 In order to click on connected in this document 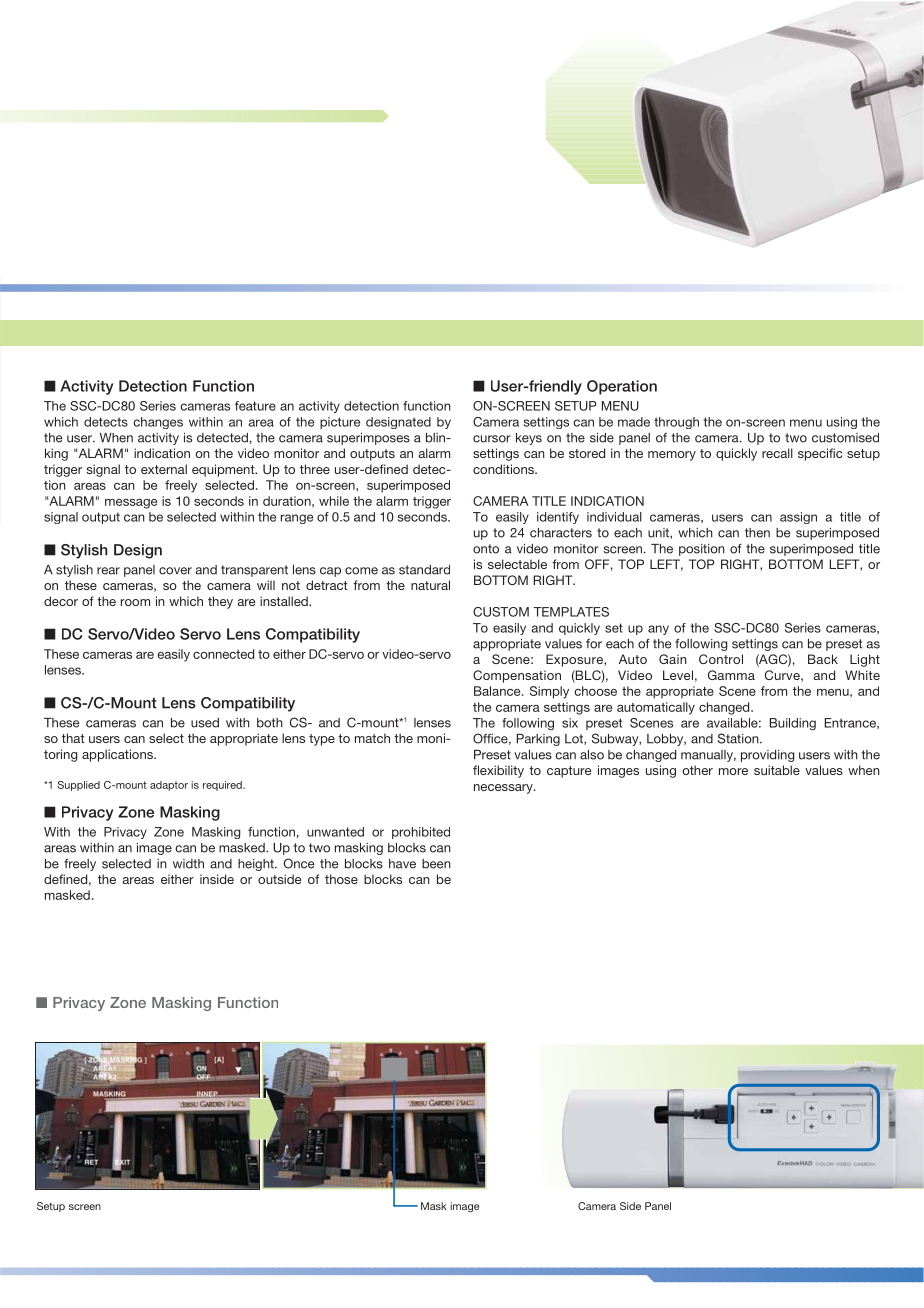, I will do `click(223, 654)`.
